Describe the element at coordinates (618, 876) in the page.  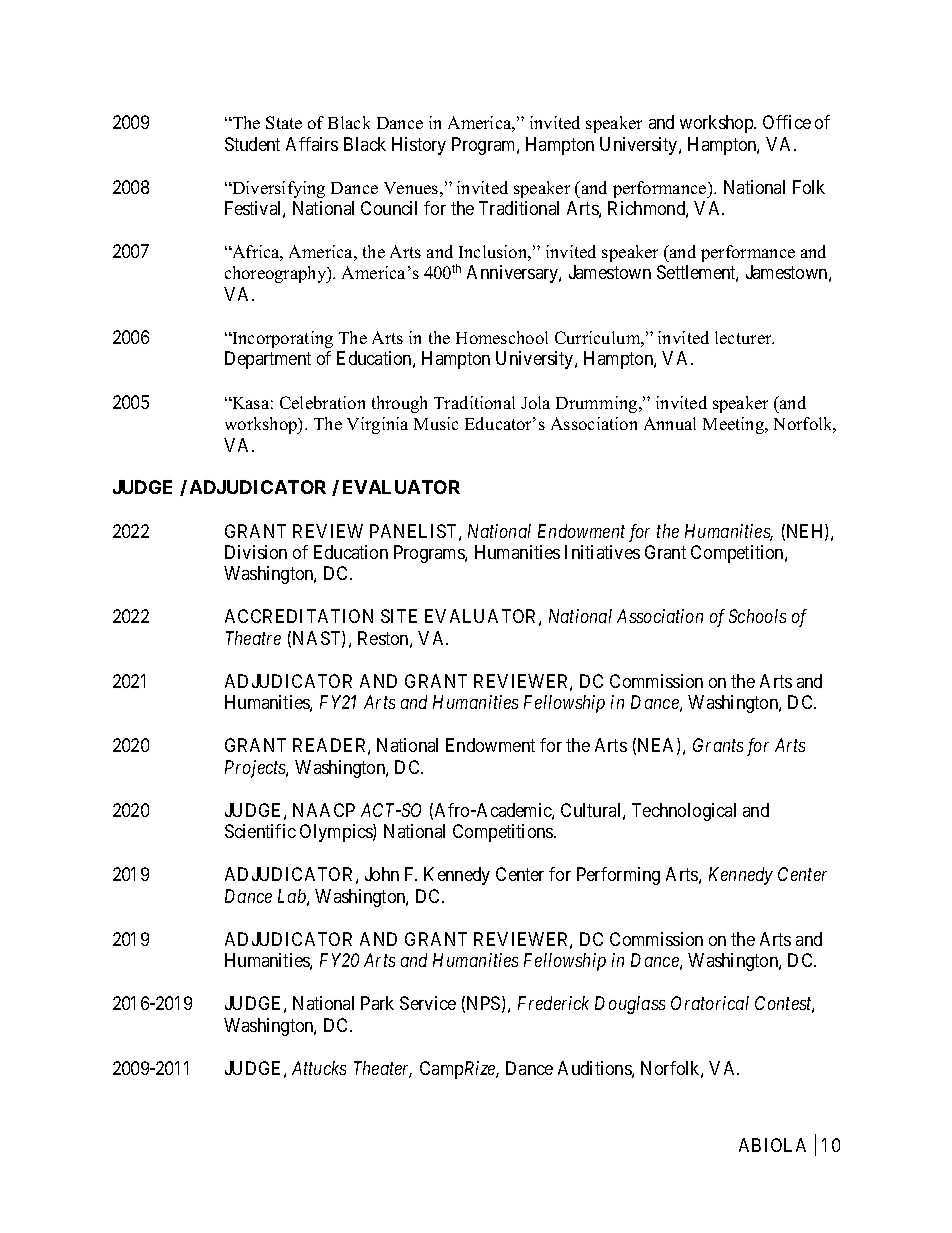
I see `Performing` at that location.
